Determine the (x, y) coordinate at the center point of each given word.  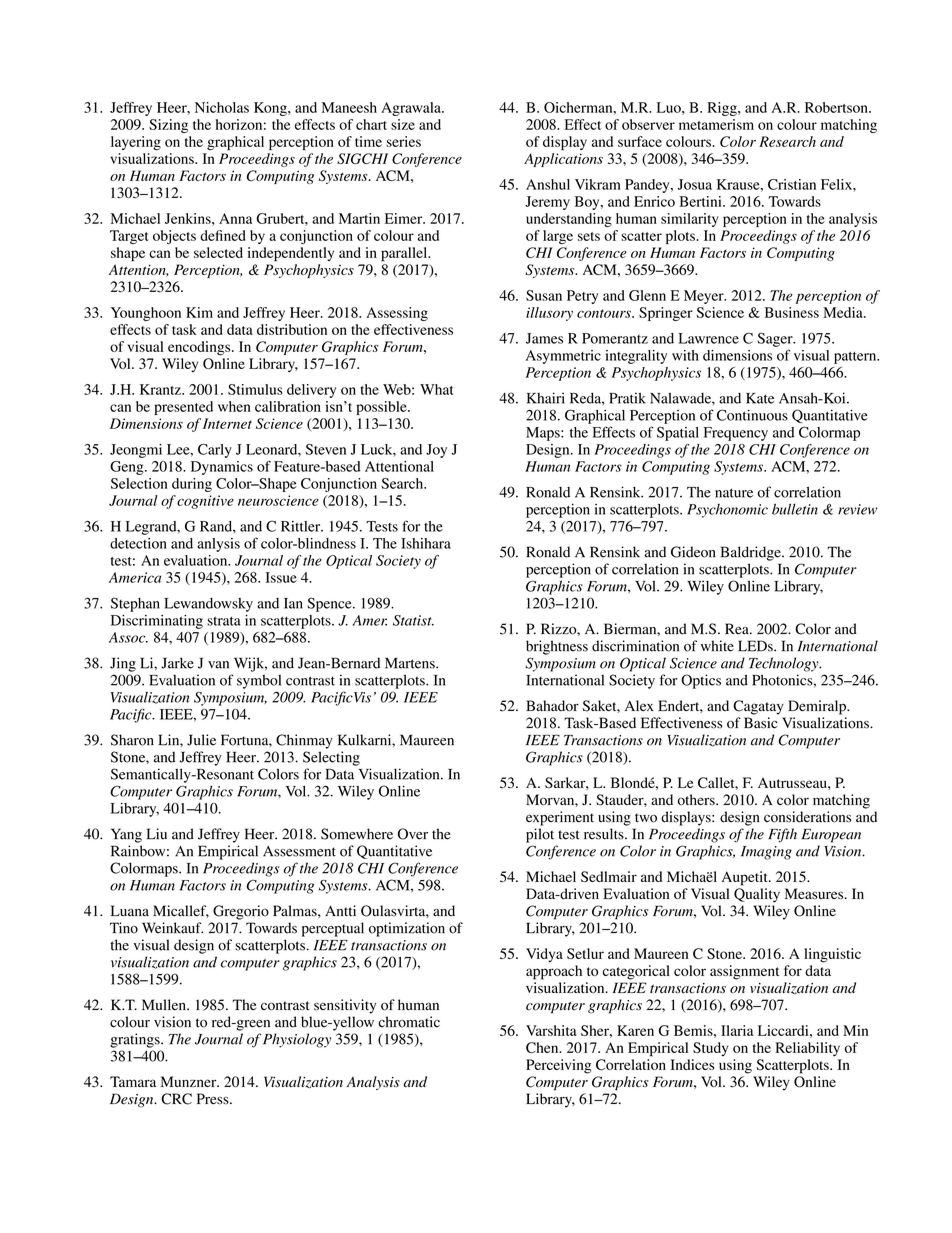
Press (214, 1099)
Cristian (792, 184)
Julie (201, 740)
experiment (560, 818)
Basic (760, 723)
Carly (215, 451)
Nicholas (222, 107)
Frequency (736, 434)
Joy (436, 451)
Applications (563, 160)
